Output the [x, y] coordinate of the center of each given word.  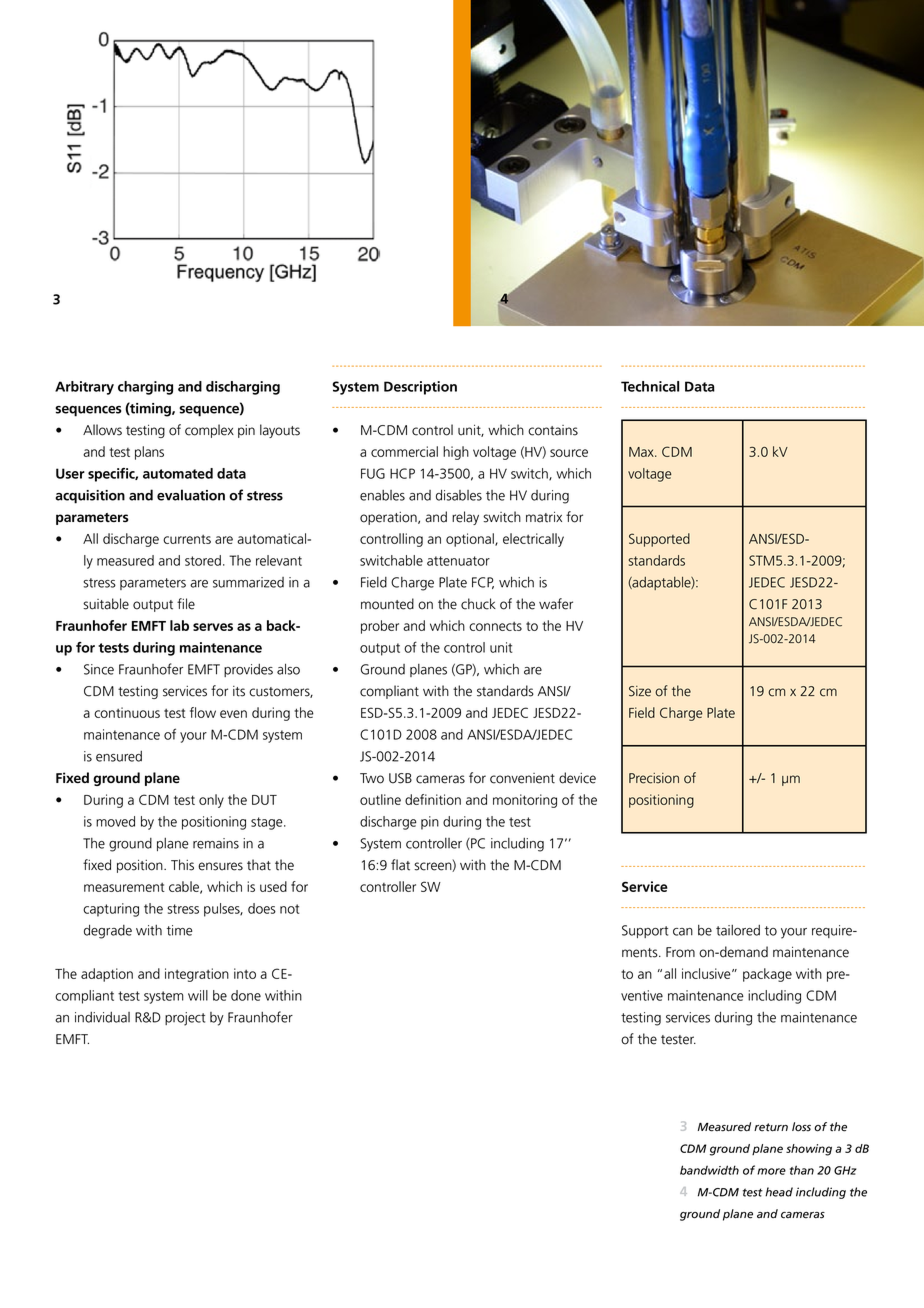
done [246, 995]
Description [420, 388]
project [185, 1019]
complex [209, 431]
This [182, 865]
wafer [556, 604]
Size [640, 691]
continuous [127, 712]
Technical [650, 386]
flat [400, 865]
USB [400, 778]
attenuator [458, 561]
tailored [738, 930]
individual [102, 1017]
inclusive [707, 973]
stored [203, 560]
